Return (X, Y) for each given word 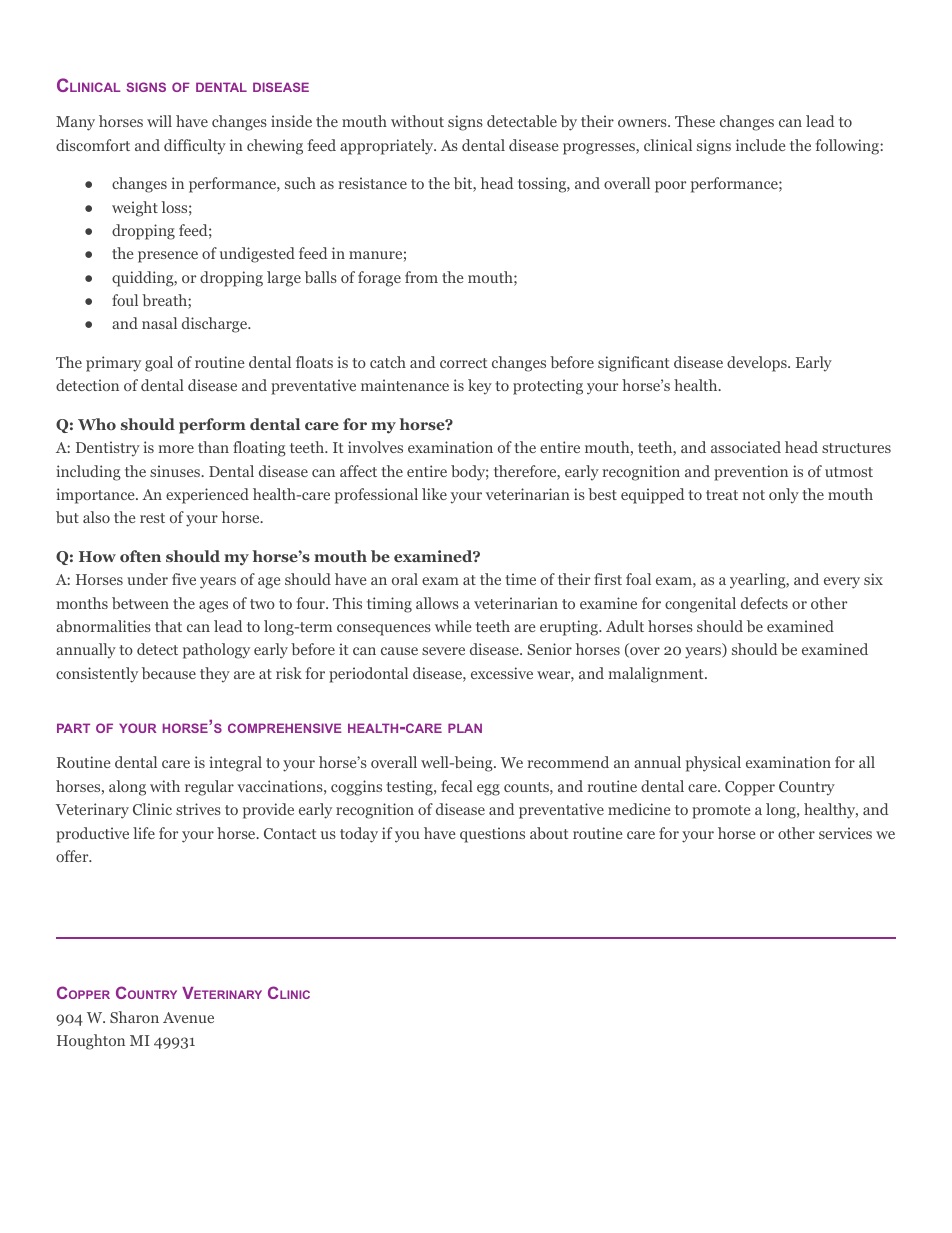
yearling (759, 581)
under (147, 579)
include (760, 145)
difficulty (195, 147)
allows (437, 603)
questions (492, 835)
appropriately (388, 147)
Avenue (188, 1017)
